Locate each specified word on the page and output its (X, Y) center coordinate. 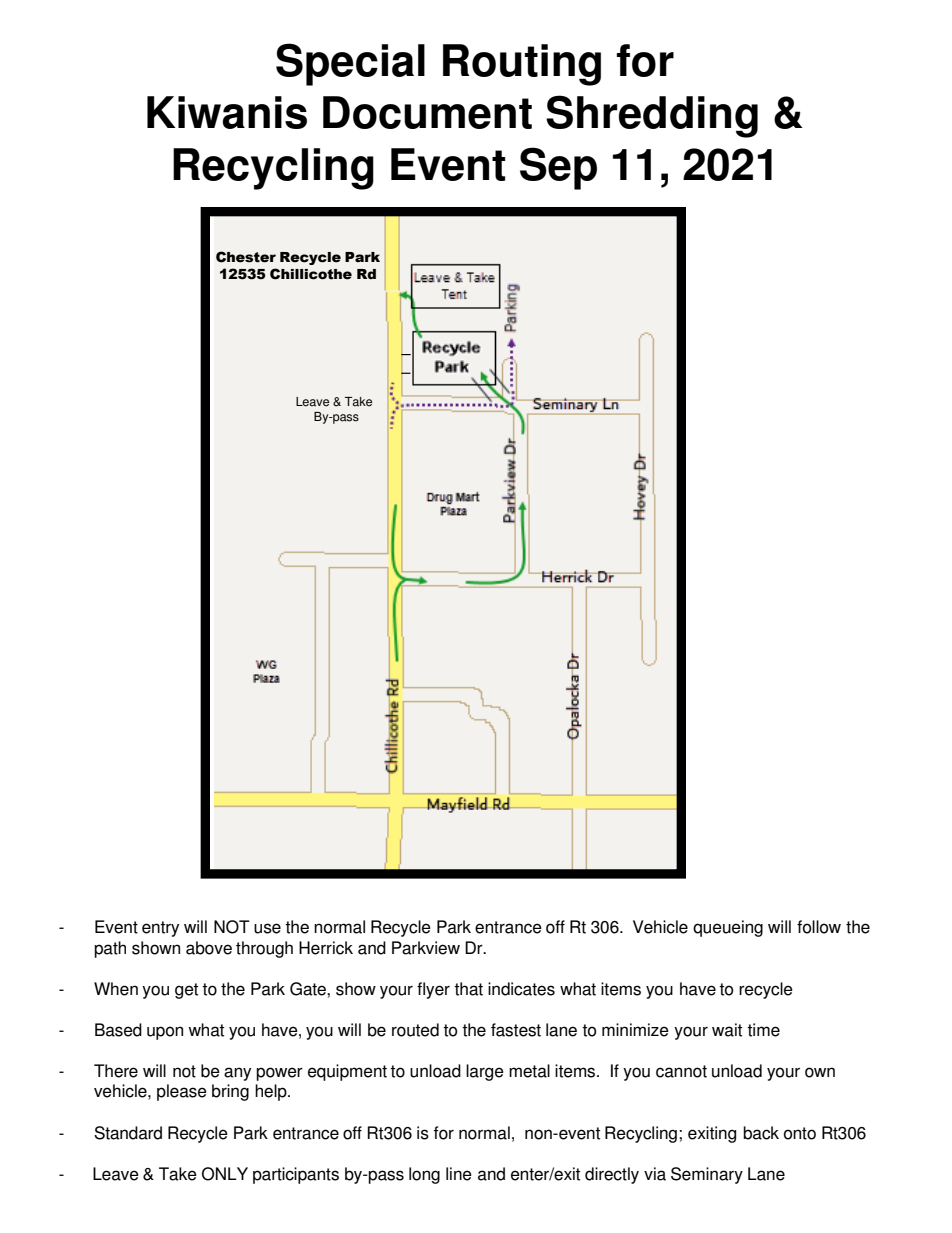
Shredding (652, 116)
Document (427, 112)
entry (160, 929)
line (459, 1174)
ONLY (225, 1174)
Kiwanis (227, 112)
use (267, 928)
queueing (728, 928)
